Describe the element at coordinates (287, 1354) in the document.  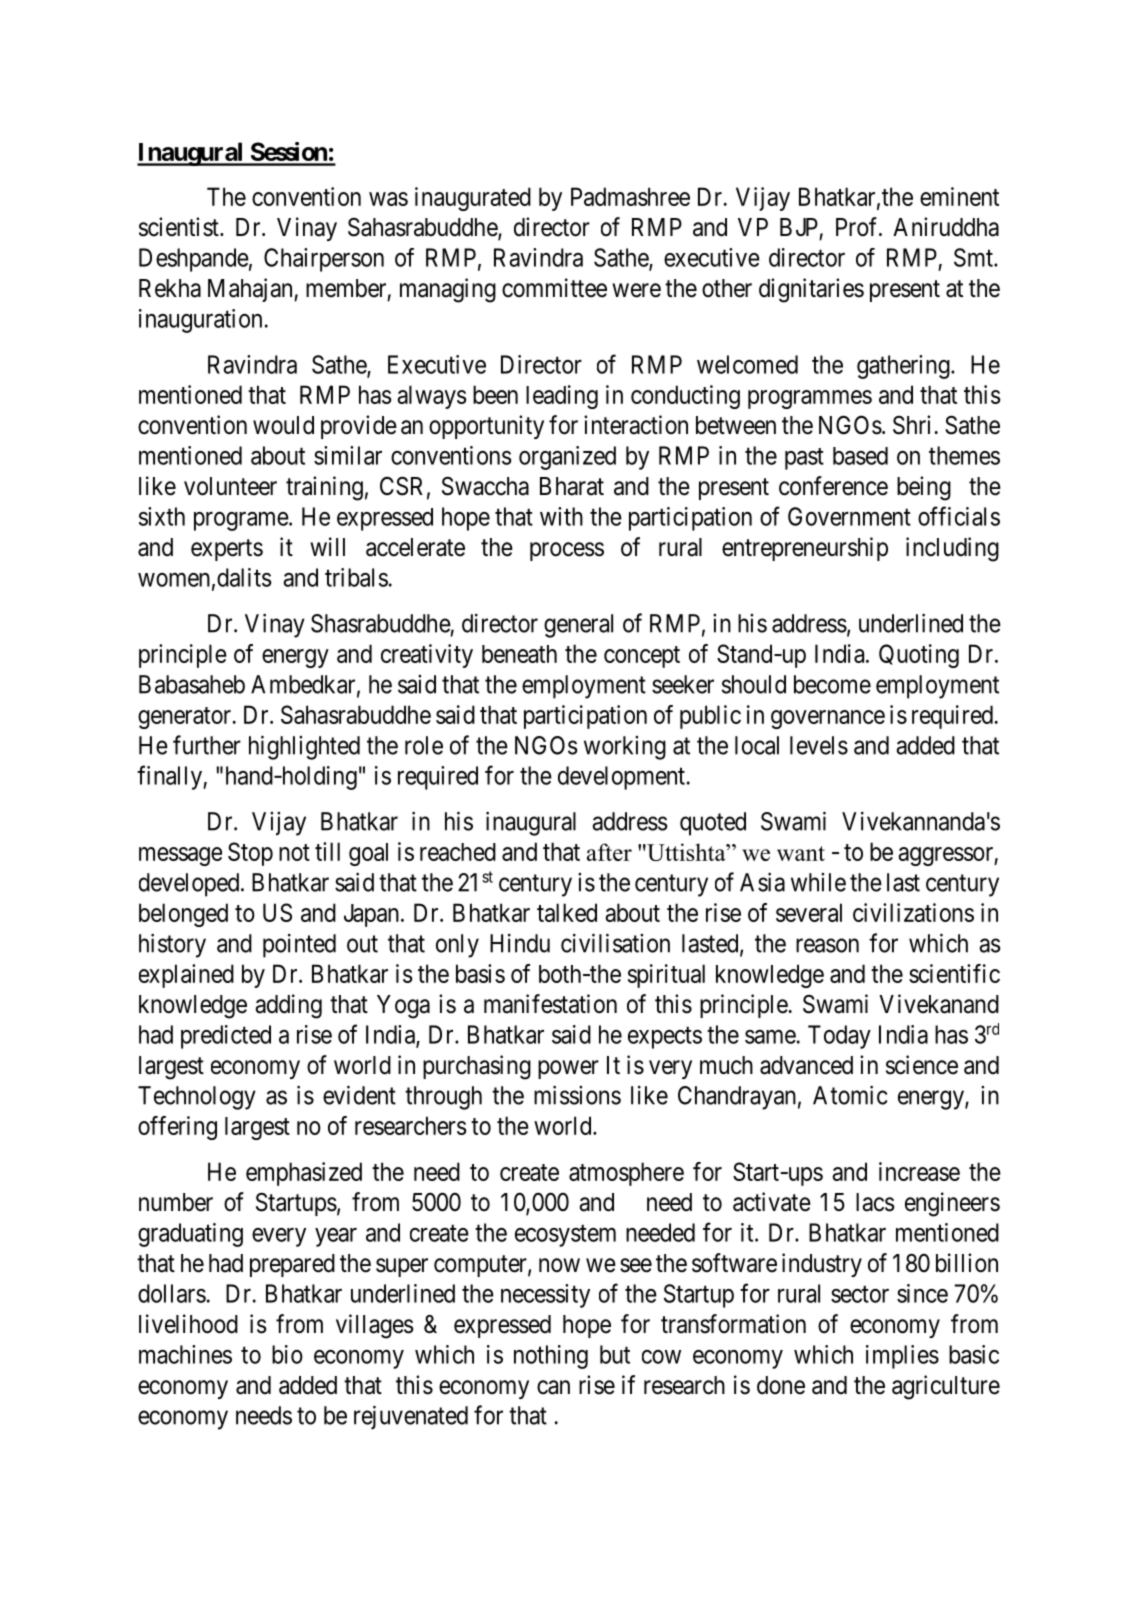
I see `bio` at that location.
